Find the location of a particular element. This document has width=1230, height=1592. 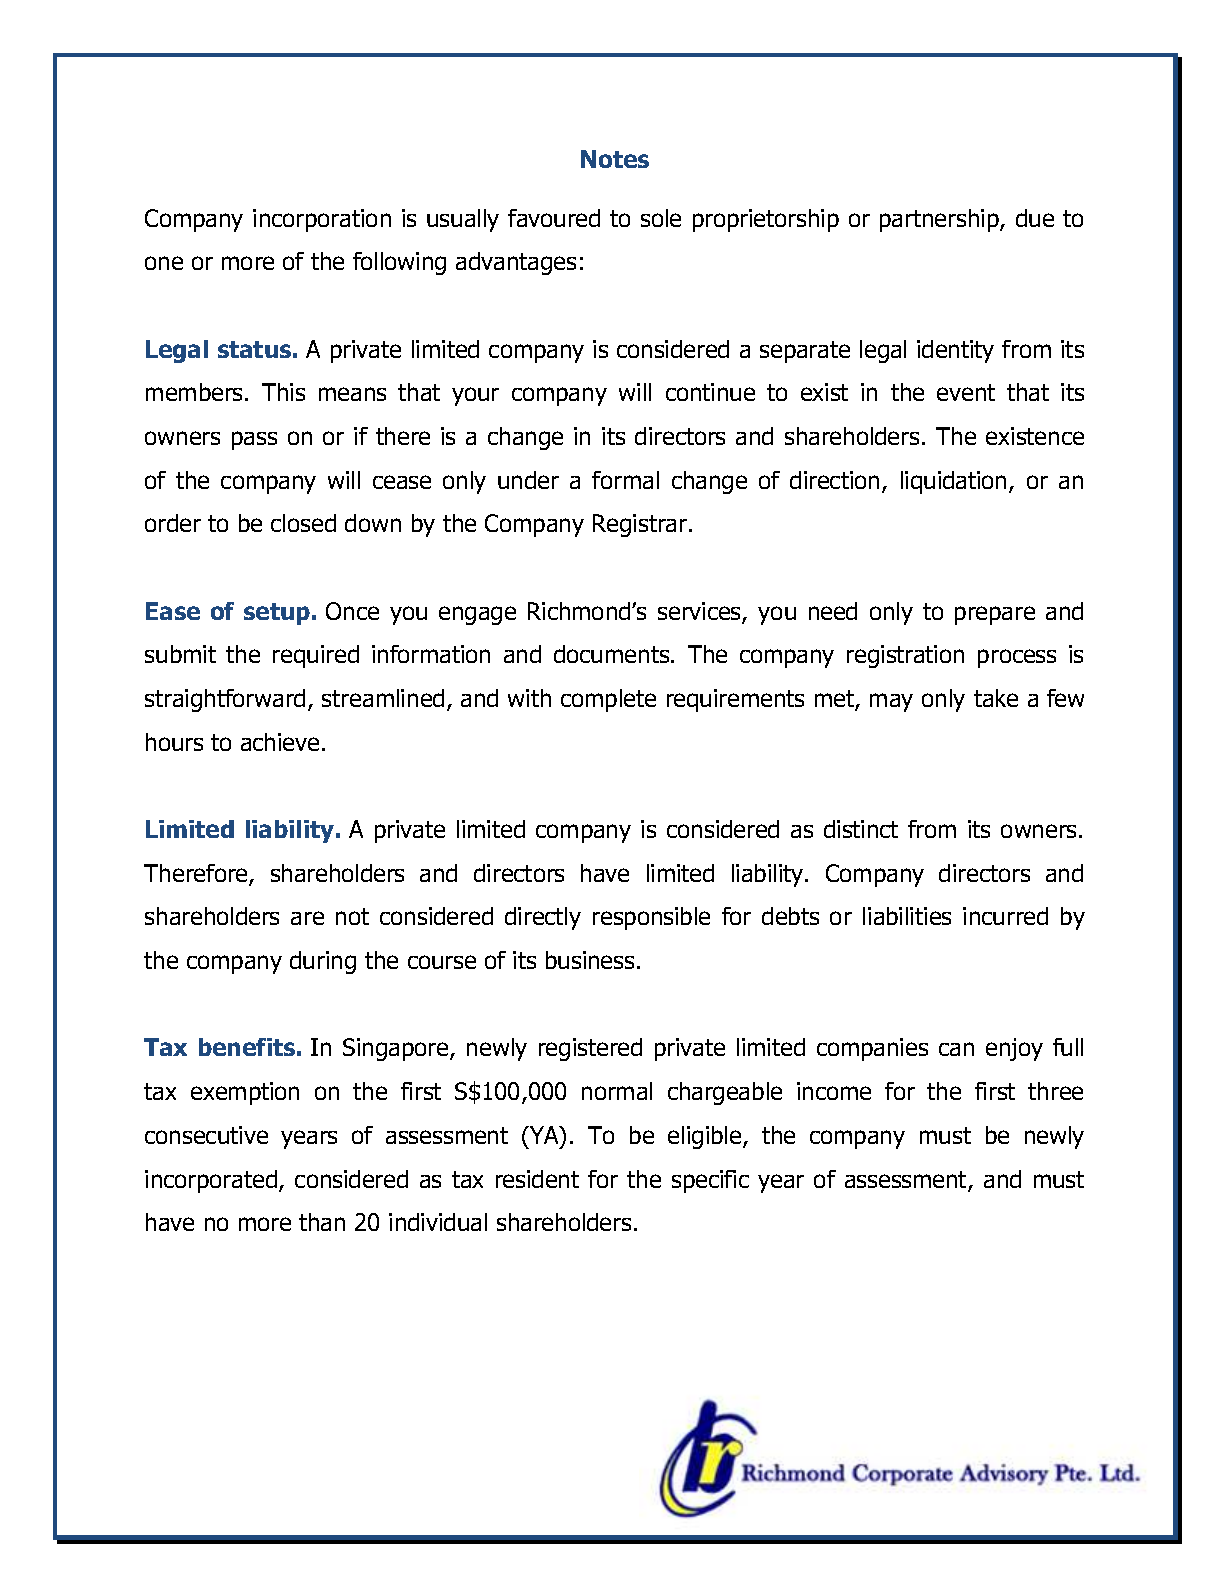

Notes is located at coordinates (615, 159).
